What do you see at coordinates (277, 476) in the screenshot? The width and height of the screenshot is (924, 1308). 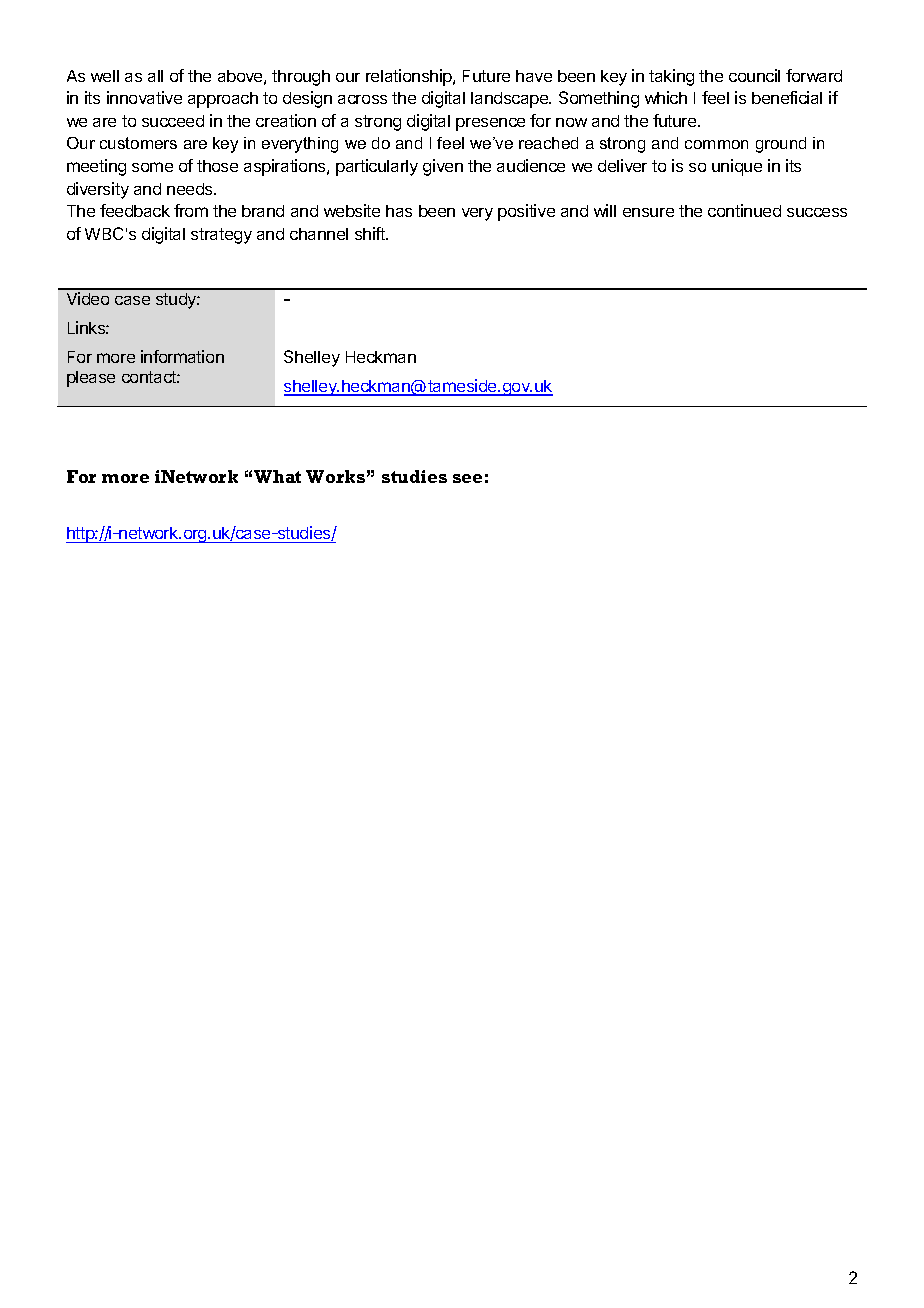 I see `What` at bounding box center [277, 476].
